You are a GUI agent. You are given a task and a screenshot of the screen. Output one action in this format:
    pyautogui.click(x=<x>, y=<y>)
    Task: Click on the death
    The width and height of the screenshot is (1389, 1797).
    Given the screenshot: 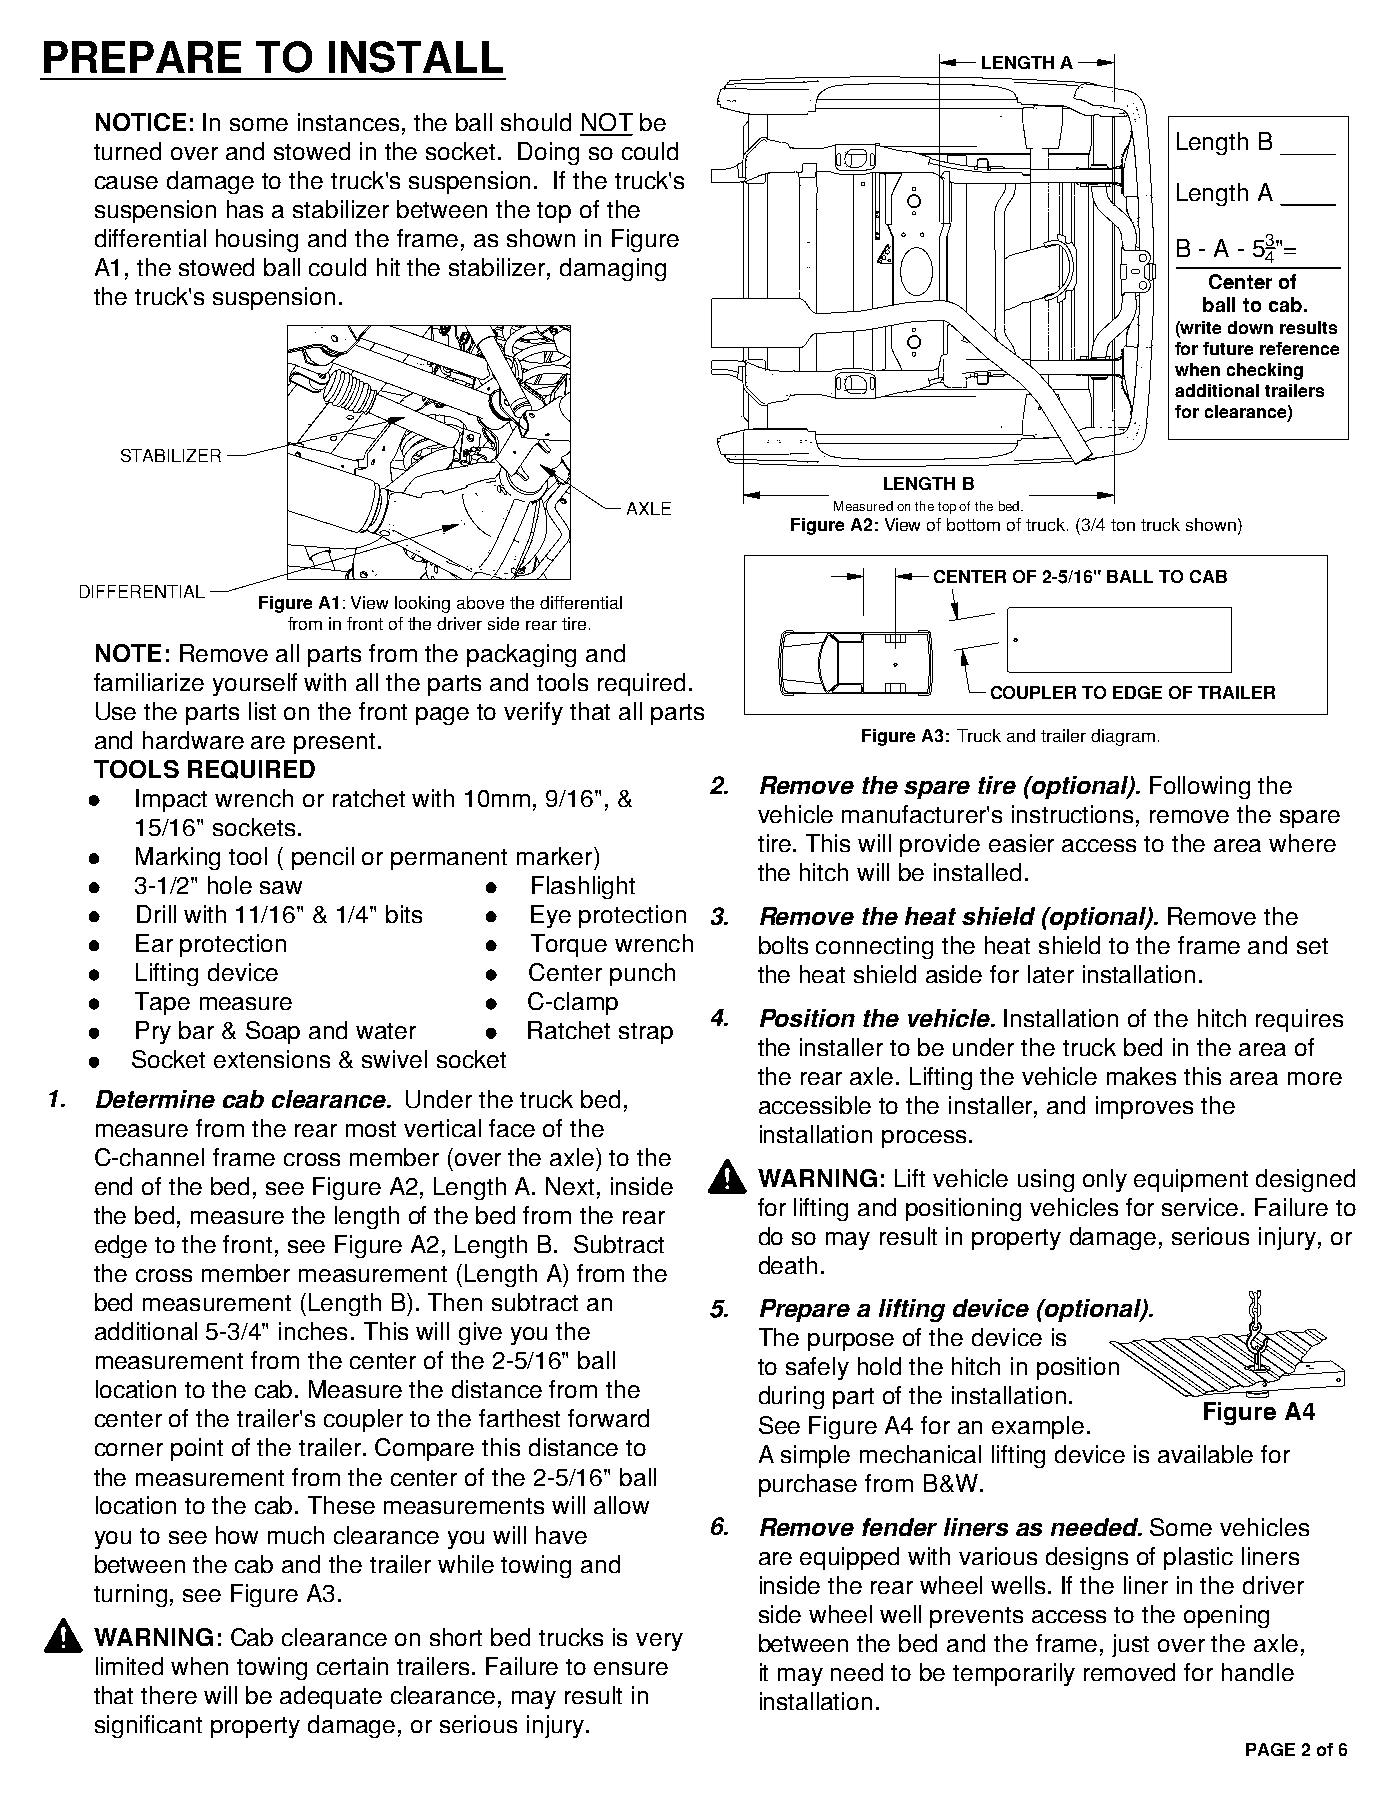 What is the action you would take?
    pyautogui.click(x=788, y=1265)
